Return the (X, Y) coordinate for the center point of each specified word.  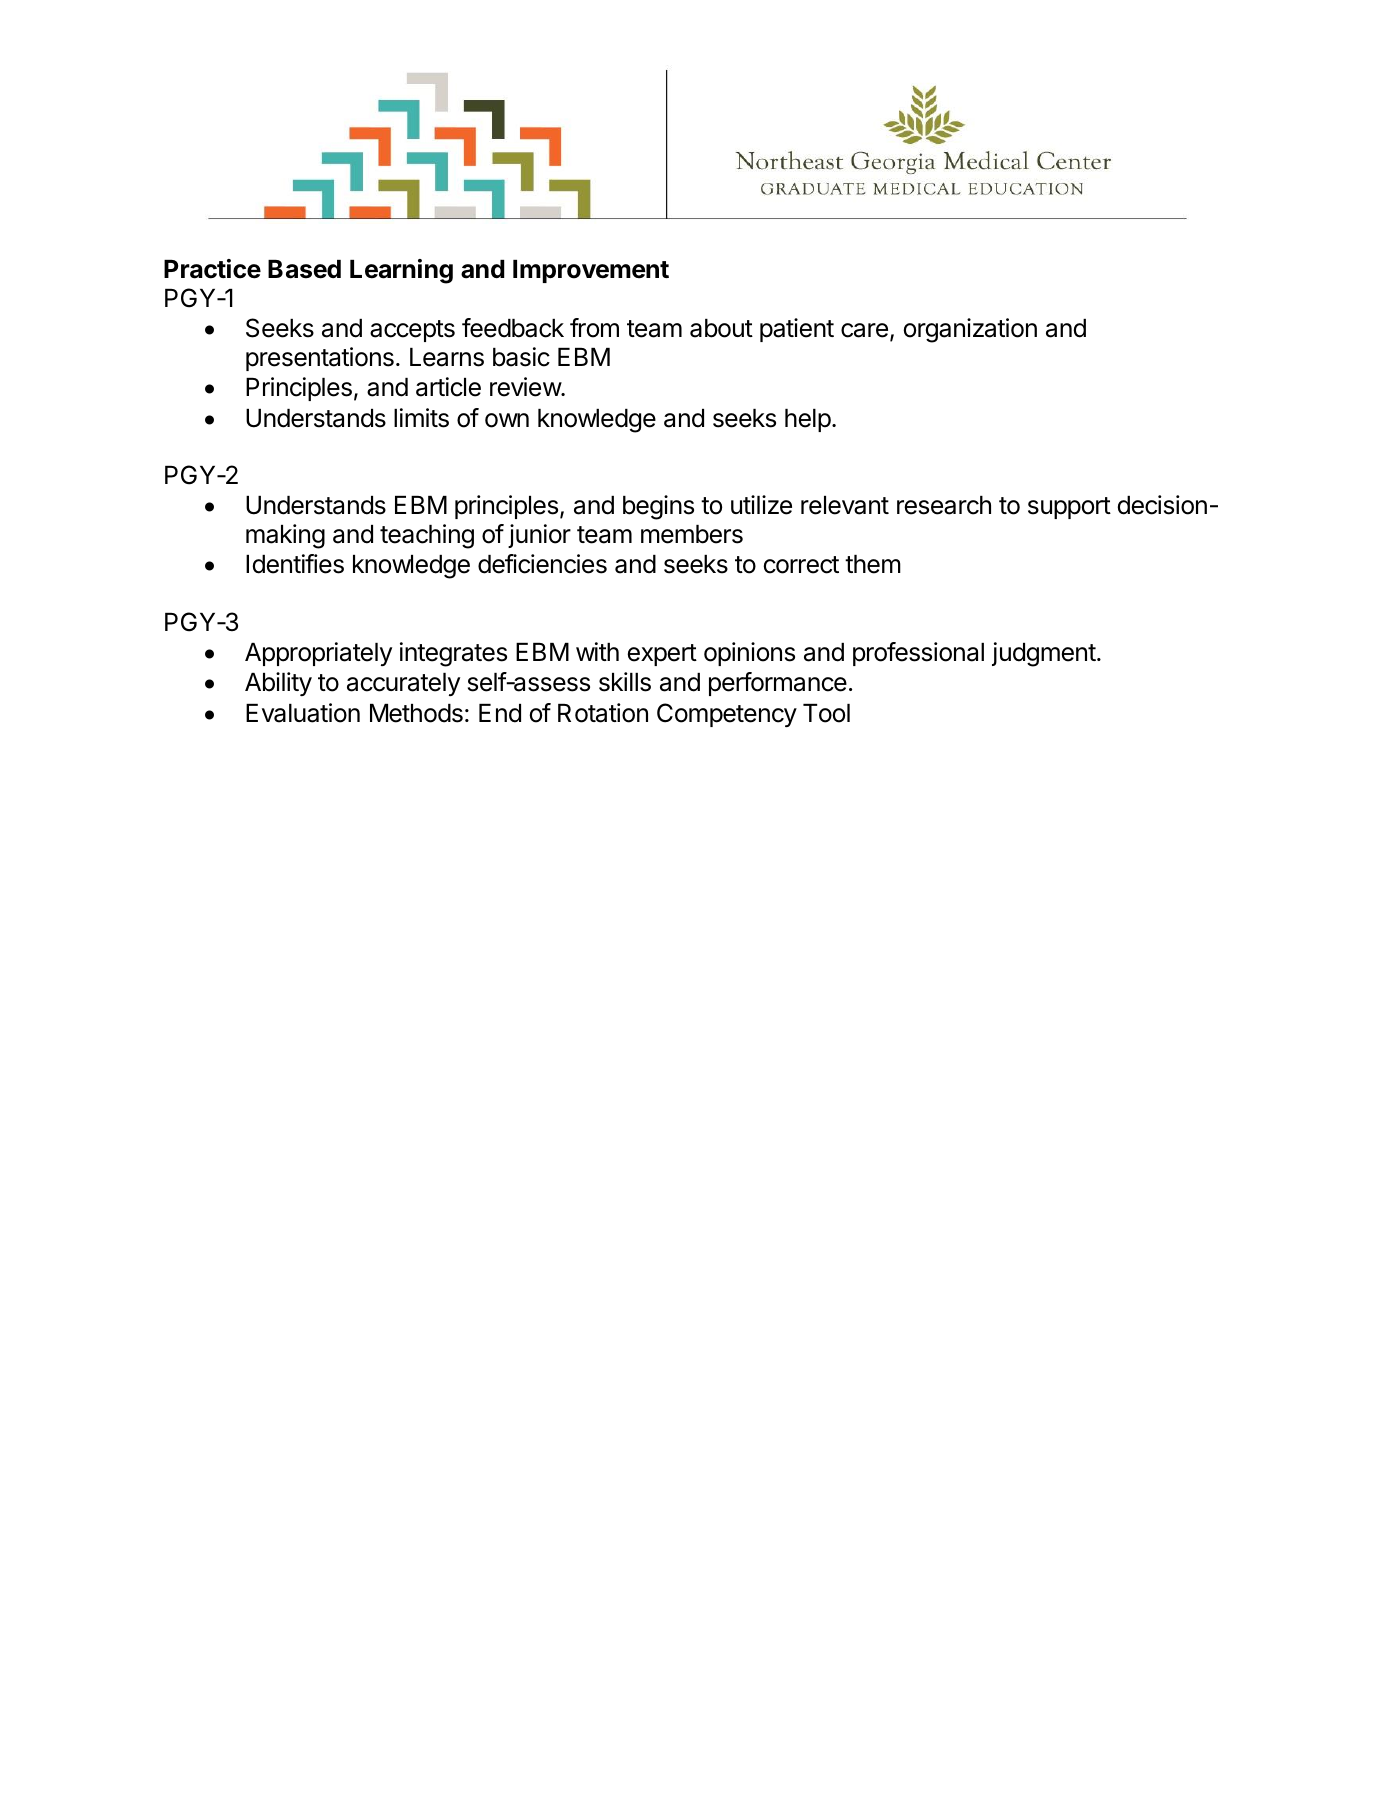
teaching (427, 536)
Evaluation (303, 713)
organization (970, 330)
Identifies (295, 564)
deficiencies (542, 564)
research (944, 505)
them (873, 564)
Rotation (603, 713)
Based (304, 269)
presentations (320, 359)
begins (658, 507)
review (526, 387)
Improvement (591, 271)
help (808, 420)
